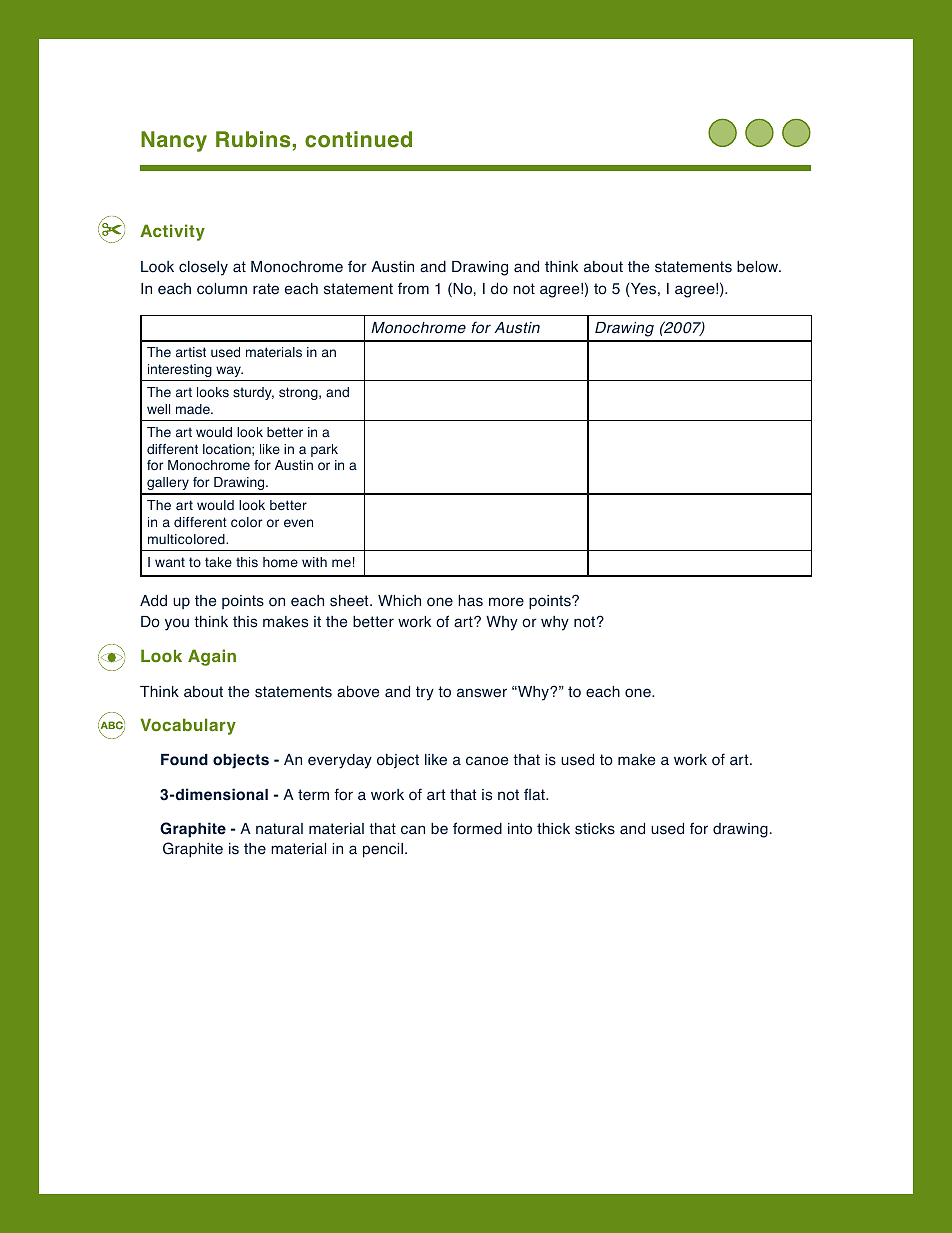  What do you see at coordinates (279, 829) in the image?
I see `natural` at bounding box center [279, 829].
